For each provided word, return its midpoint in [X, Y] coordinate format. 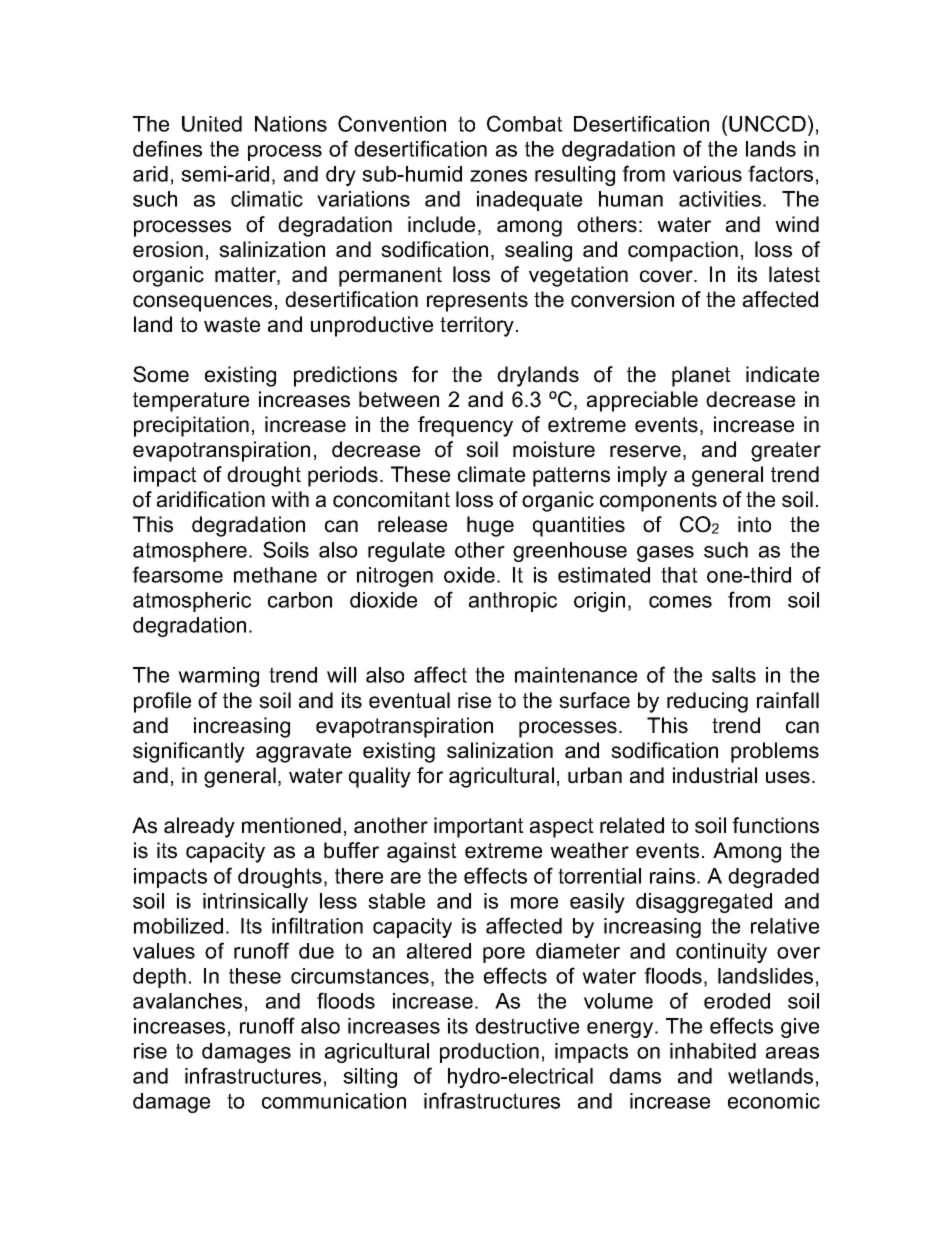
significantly [189, 752]
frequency [465, 426]
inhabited [713, 1051]
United [212, 124]
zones [498, 176]
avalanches [187, 1001]
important [479, 827]
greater [786, 452]
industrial [715, 775]
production [489, 1053]
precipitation [191, 426]
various [707, 174]
